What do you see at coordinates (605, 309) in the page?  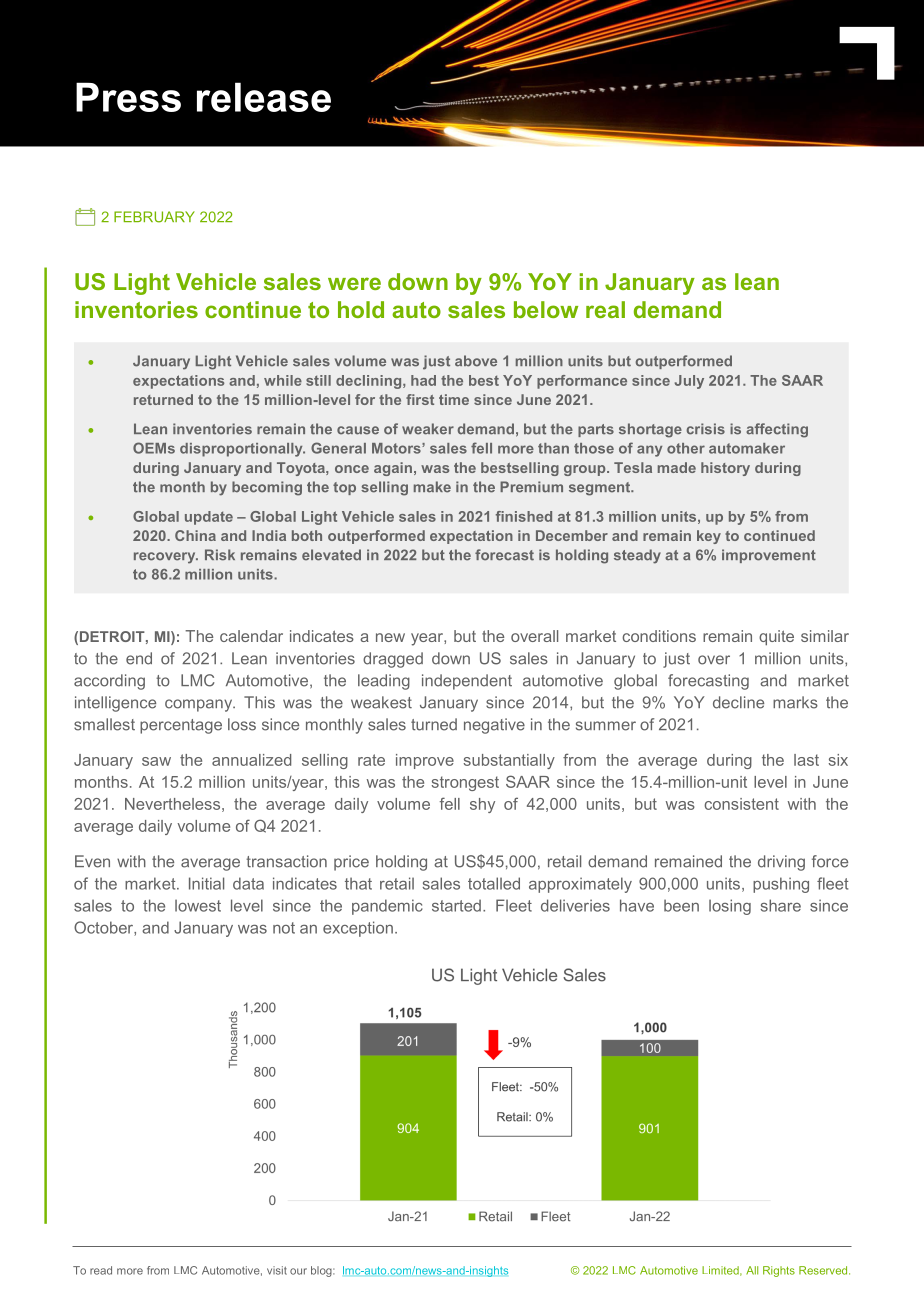 I see `real` at bounding box center [605, 309].
